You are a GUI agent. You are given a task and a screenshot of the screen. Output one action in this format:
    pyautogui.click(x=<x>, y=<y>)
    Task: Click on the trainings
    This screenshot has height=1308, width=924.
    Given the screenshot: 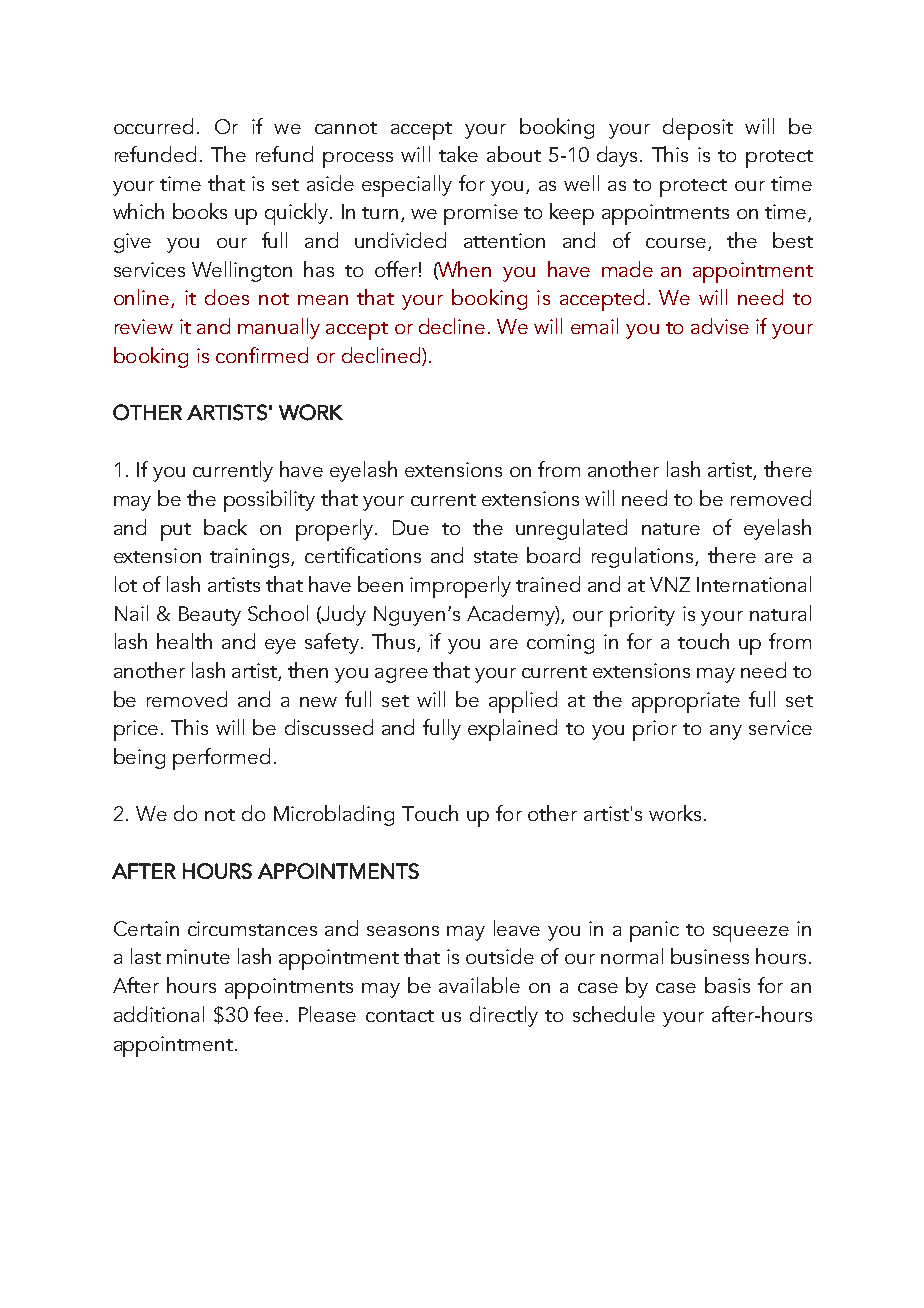 What is the action you would take?
    pyautogui.click(x=251, y=558)
